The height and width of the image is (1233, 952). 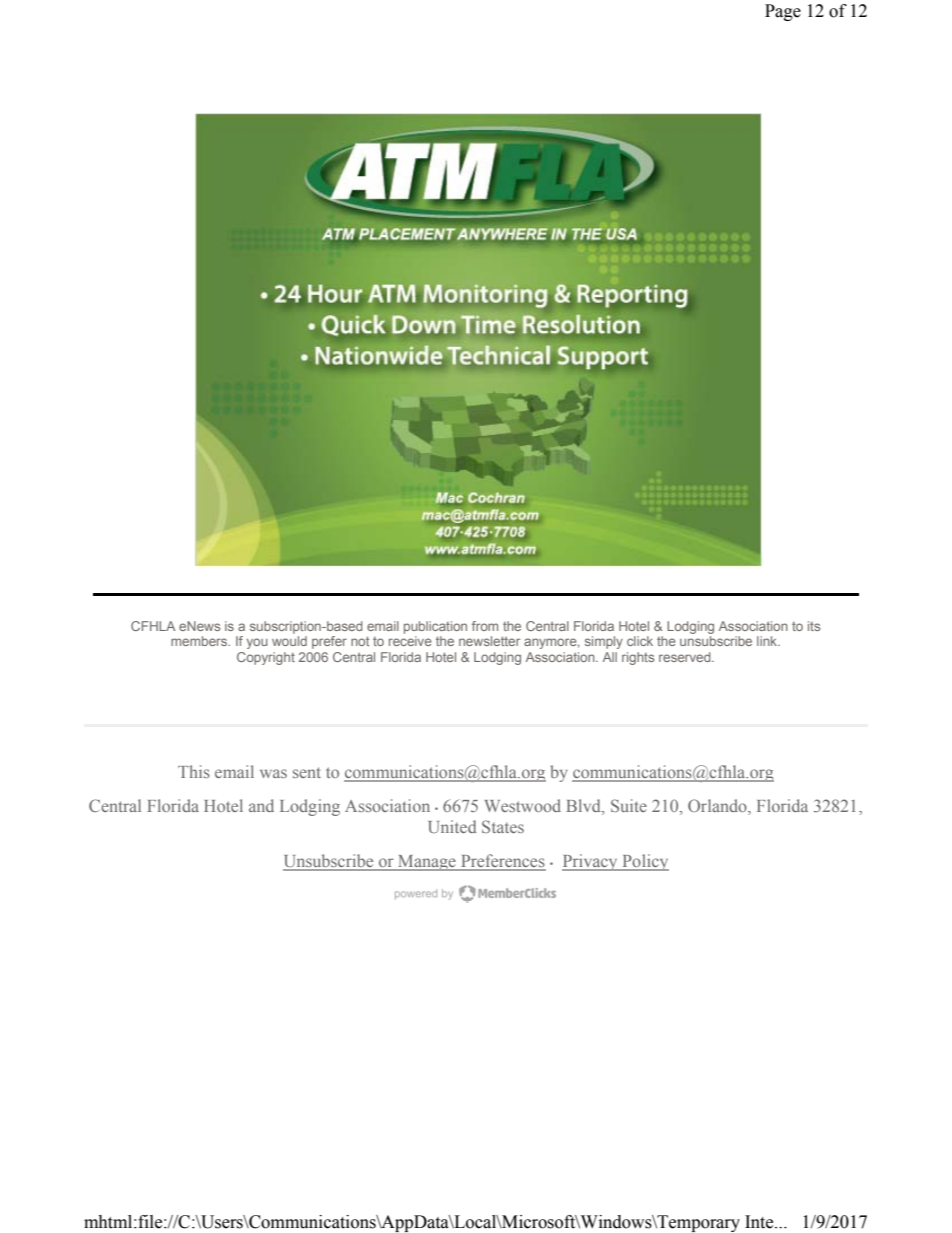 What do you see at coordinates (289, 641) in the image?
I see `would` at bounding box center [289, 641].
